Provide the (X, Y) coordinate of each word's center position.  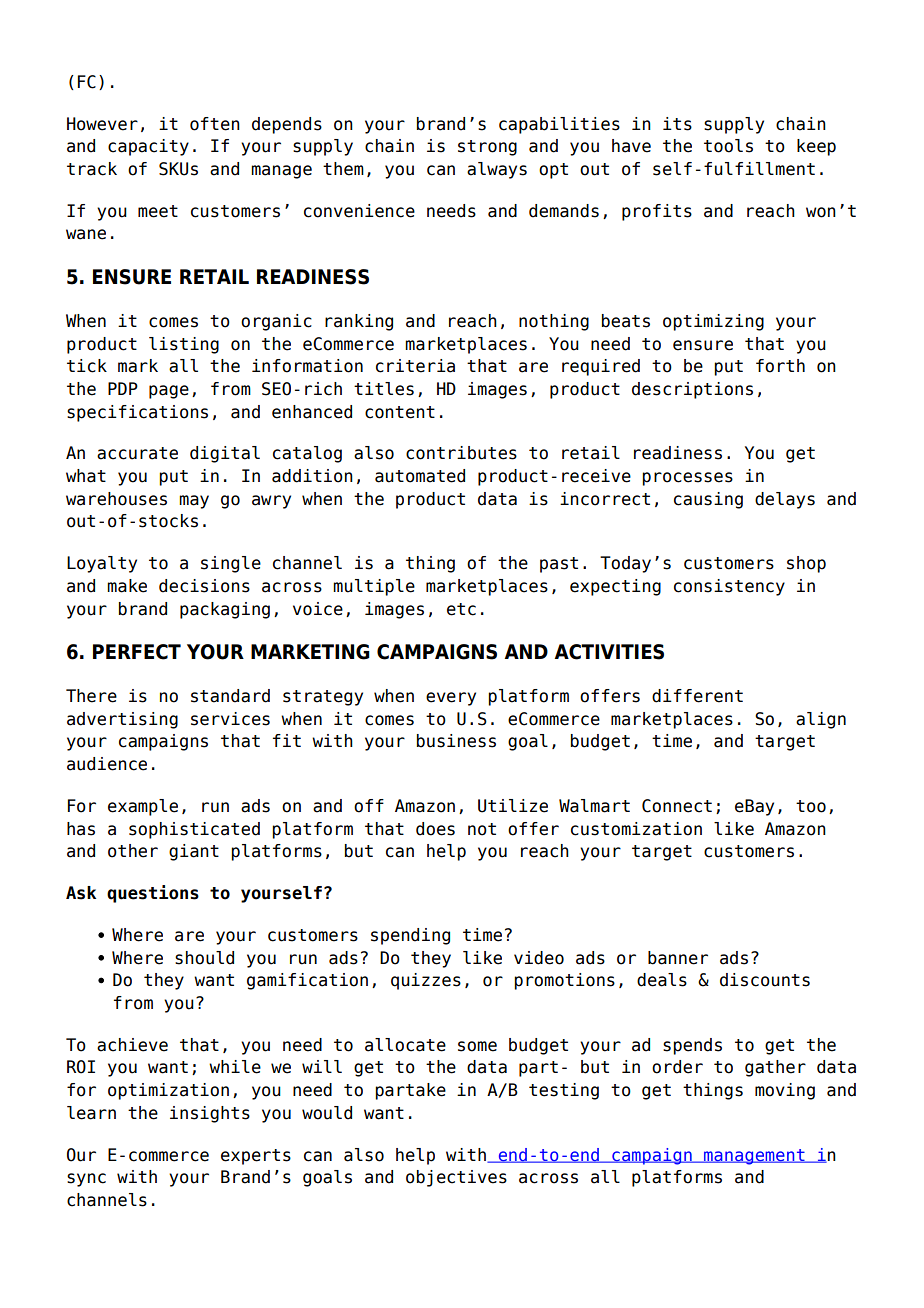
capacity (148, 147)
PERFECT (137, 652)
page (169, 392)
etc (461, 609)
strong (487, 148)
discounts (765, 980)
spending (410, 936)
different (697, 696)
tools (728, 146)
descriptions (692, 390)
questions (153, 894)
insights (210, 1114)
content (400, 412)
